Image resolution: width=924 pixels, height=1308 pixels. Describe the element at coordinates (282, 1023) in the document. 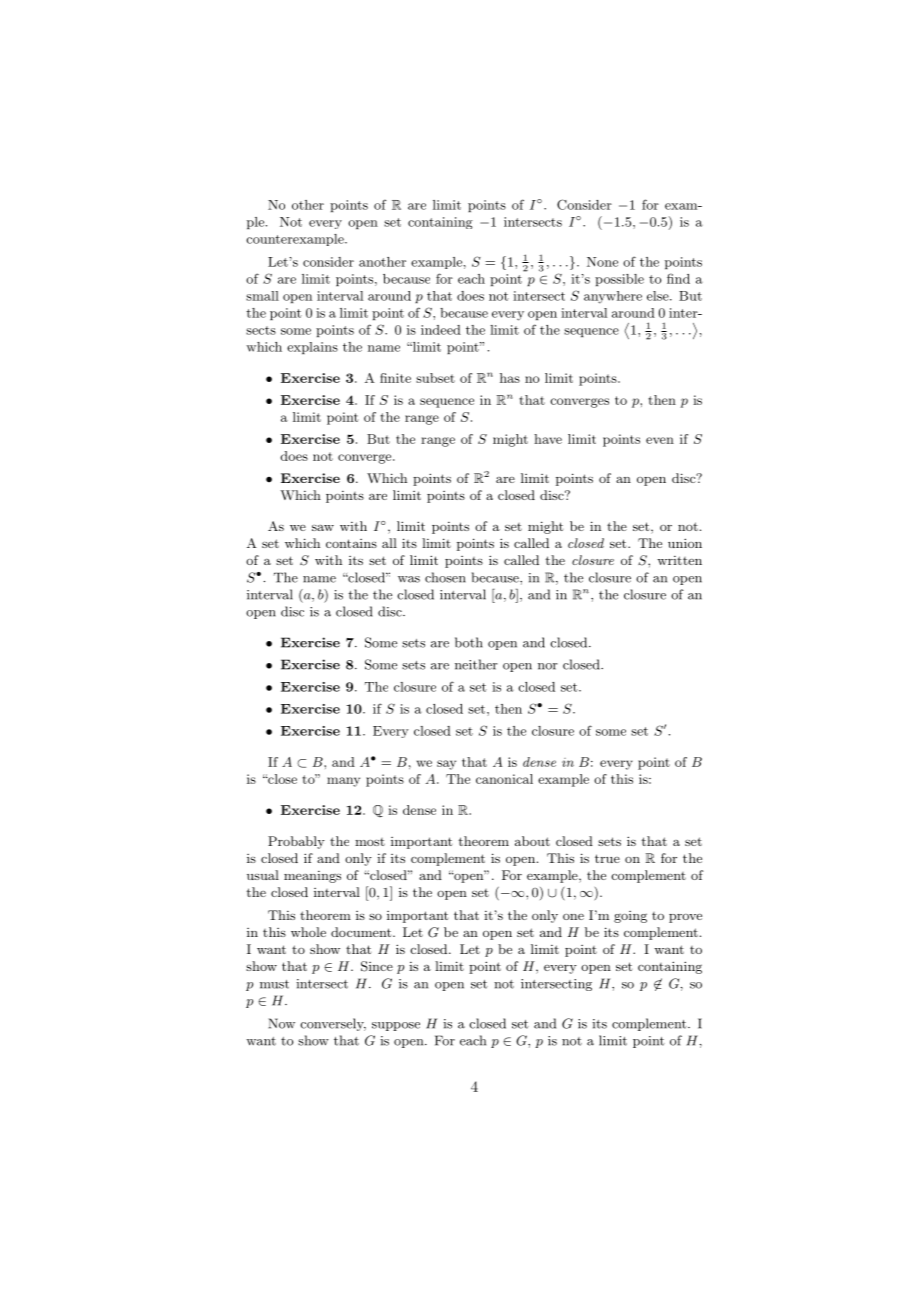

I see `Now` at that location.
